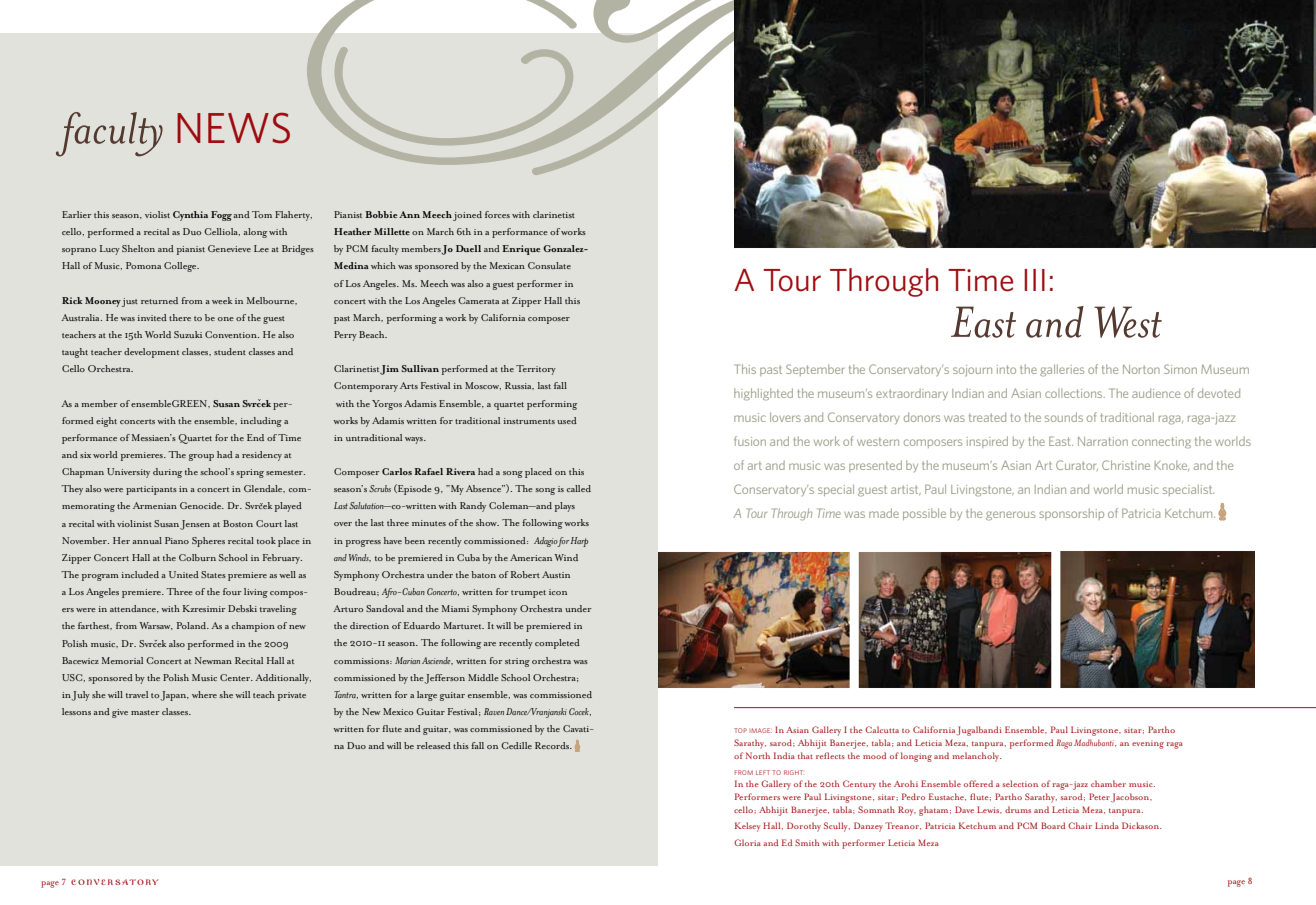 Image resolution: width=1316 pixels, height=905 pixels. Describe the element at coordinates (434, 745) in the screenshot. I see `released` at that location.
